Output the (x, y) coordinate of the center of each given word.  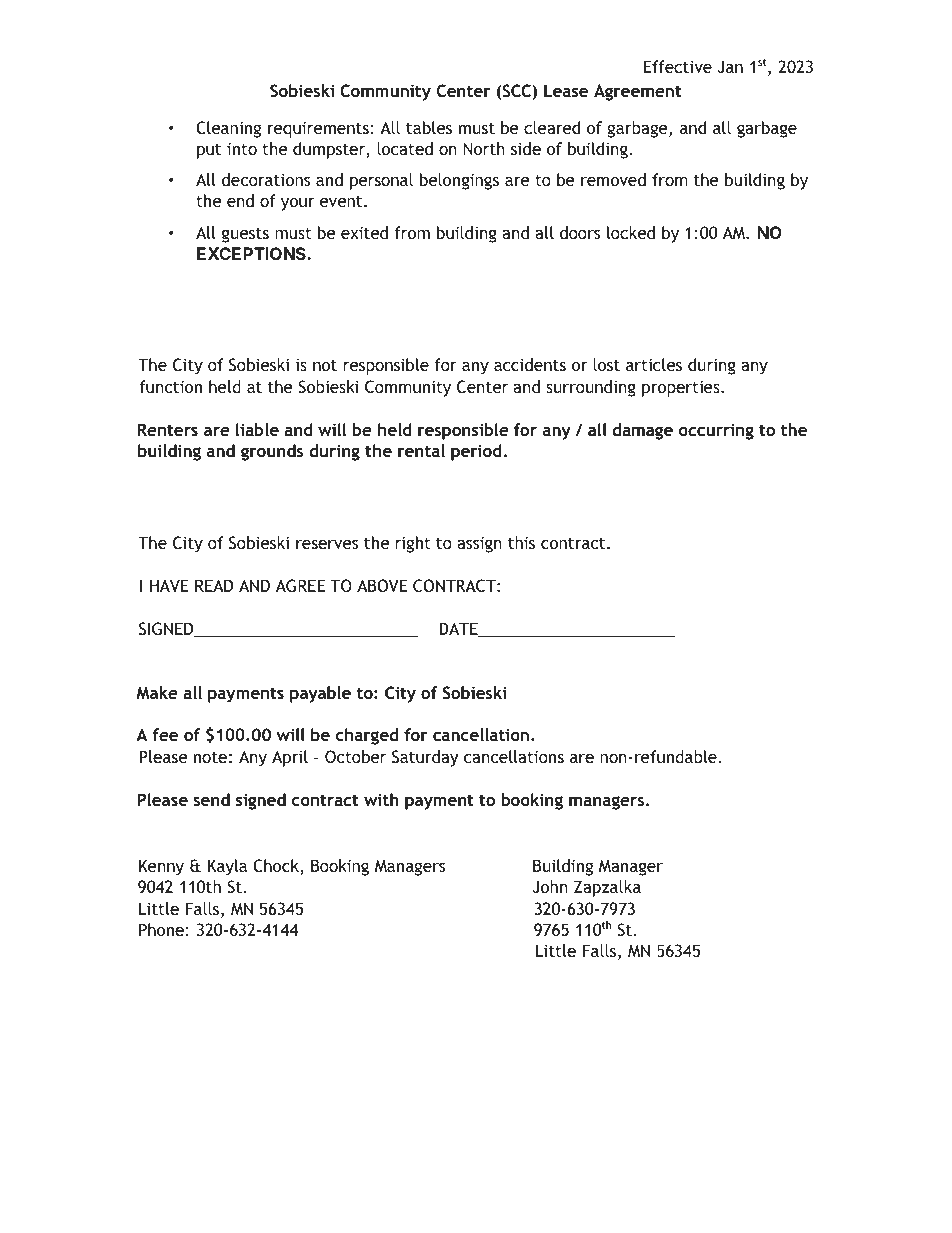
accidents (530, 364)
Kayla (227, 867)
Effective (678, 66)
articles (654, 364)
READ (214, 585)
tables (429, 127)
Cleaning (228, 129)
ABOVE (382, 585)
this (521, 542)
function (170, 386)
